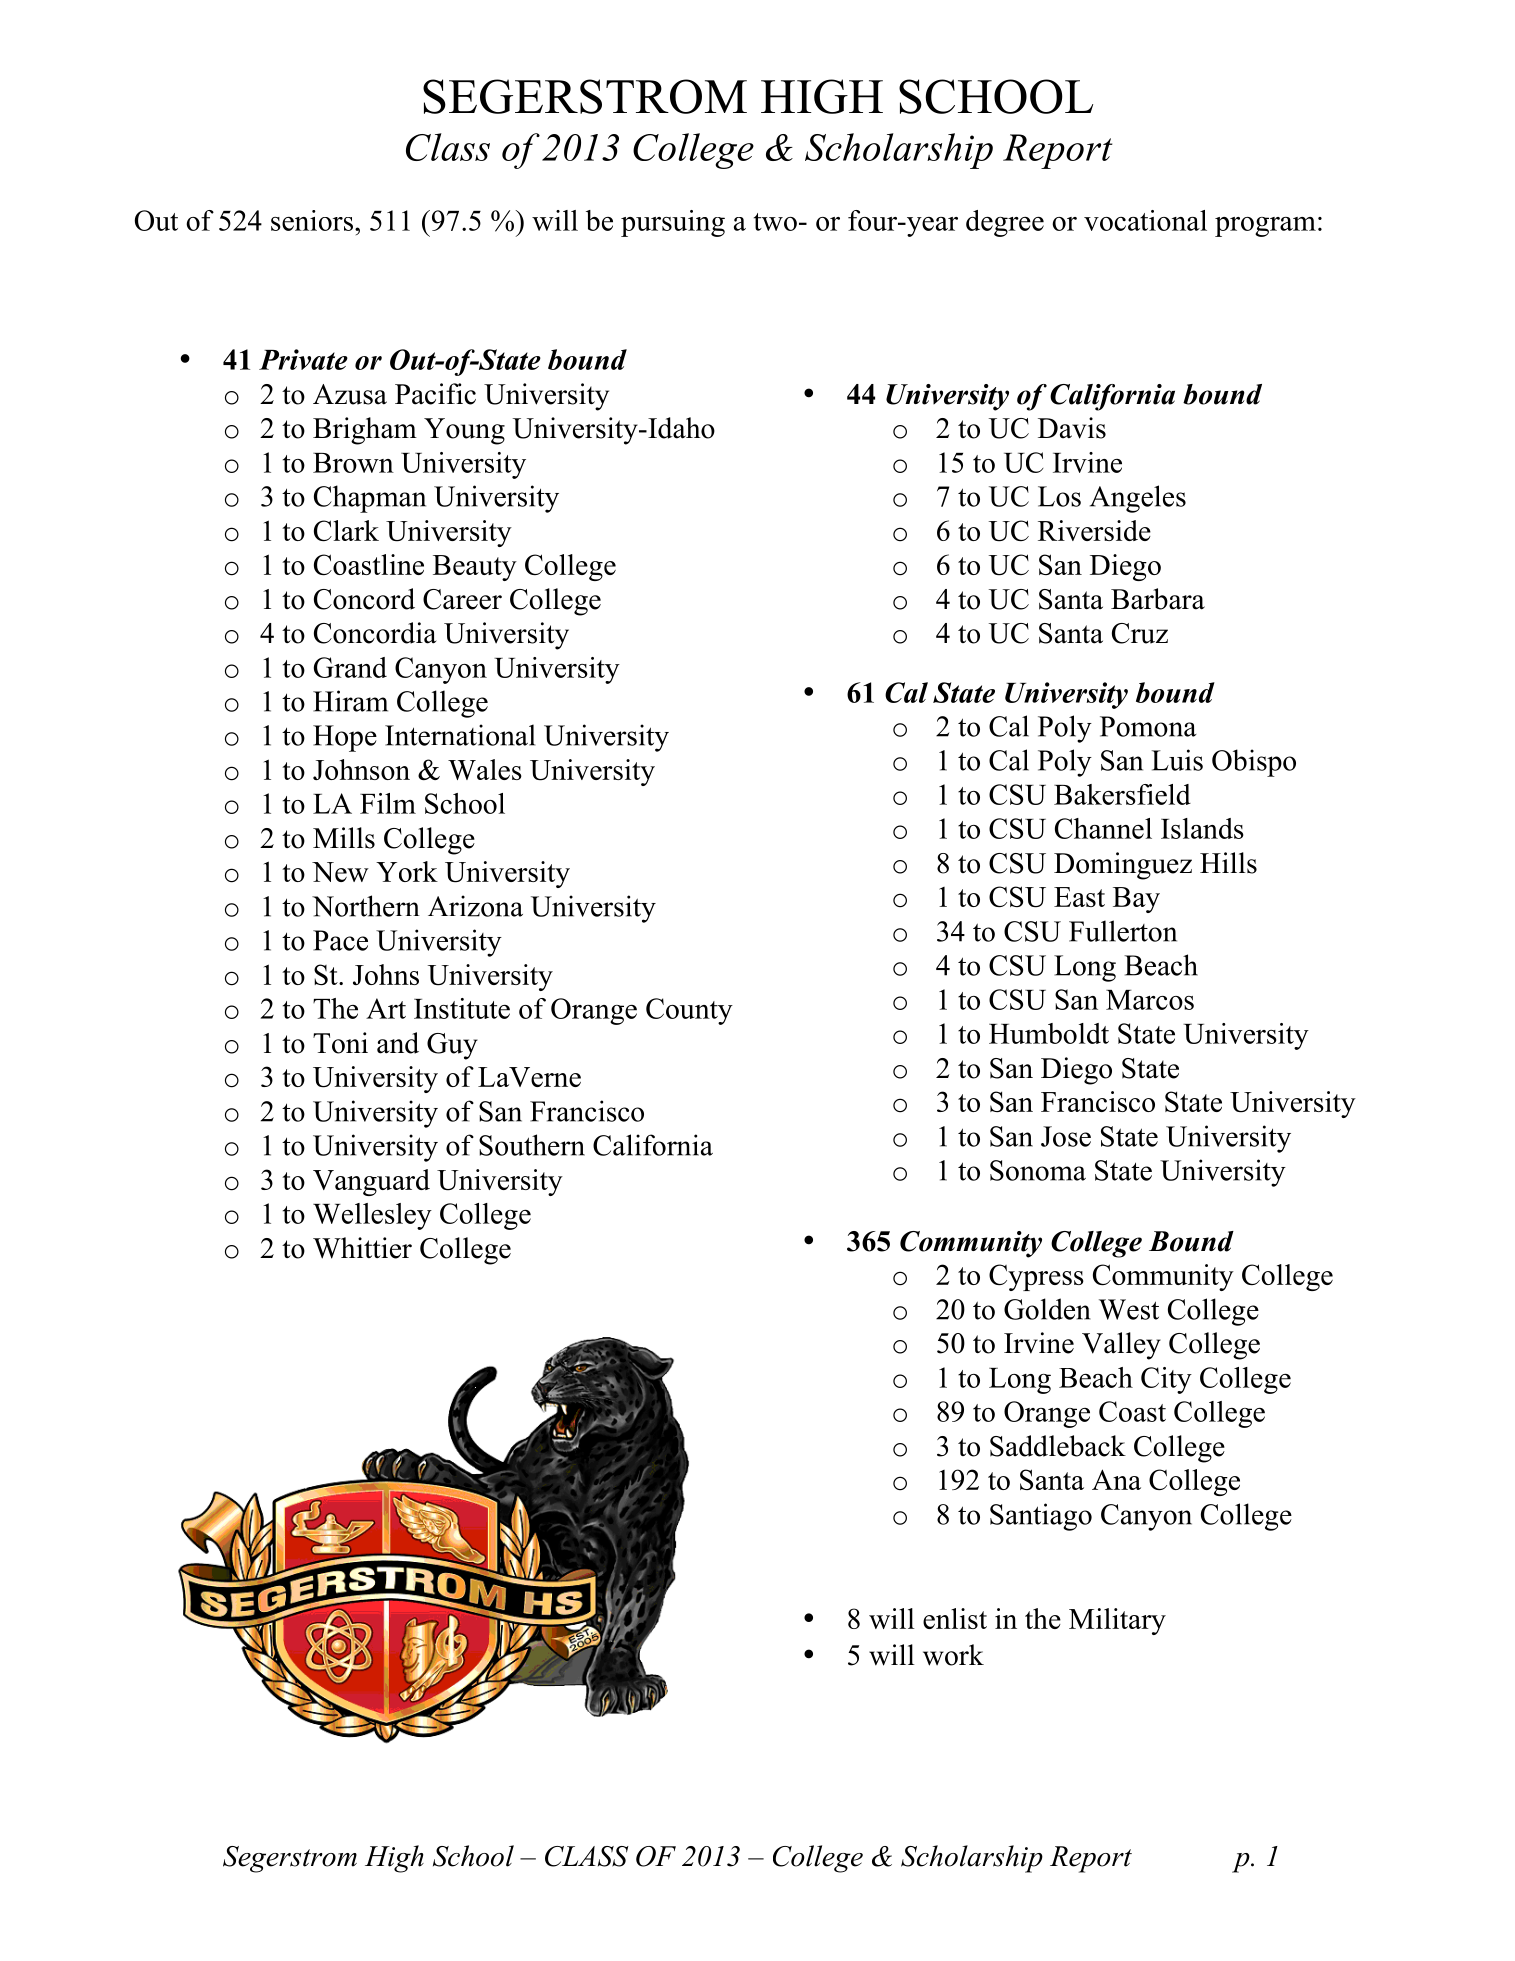  What do you see at coordinates (1158, 599) in the image?
I see `Barbara` at bounding box center [1158, 599].
